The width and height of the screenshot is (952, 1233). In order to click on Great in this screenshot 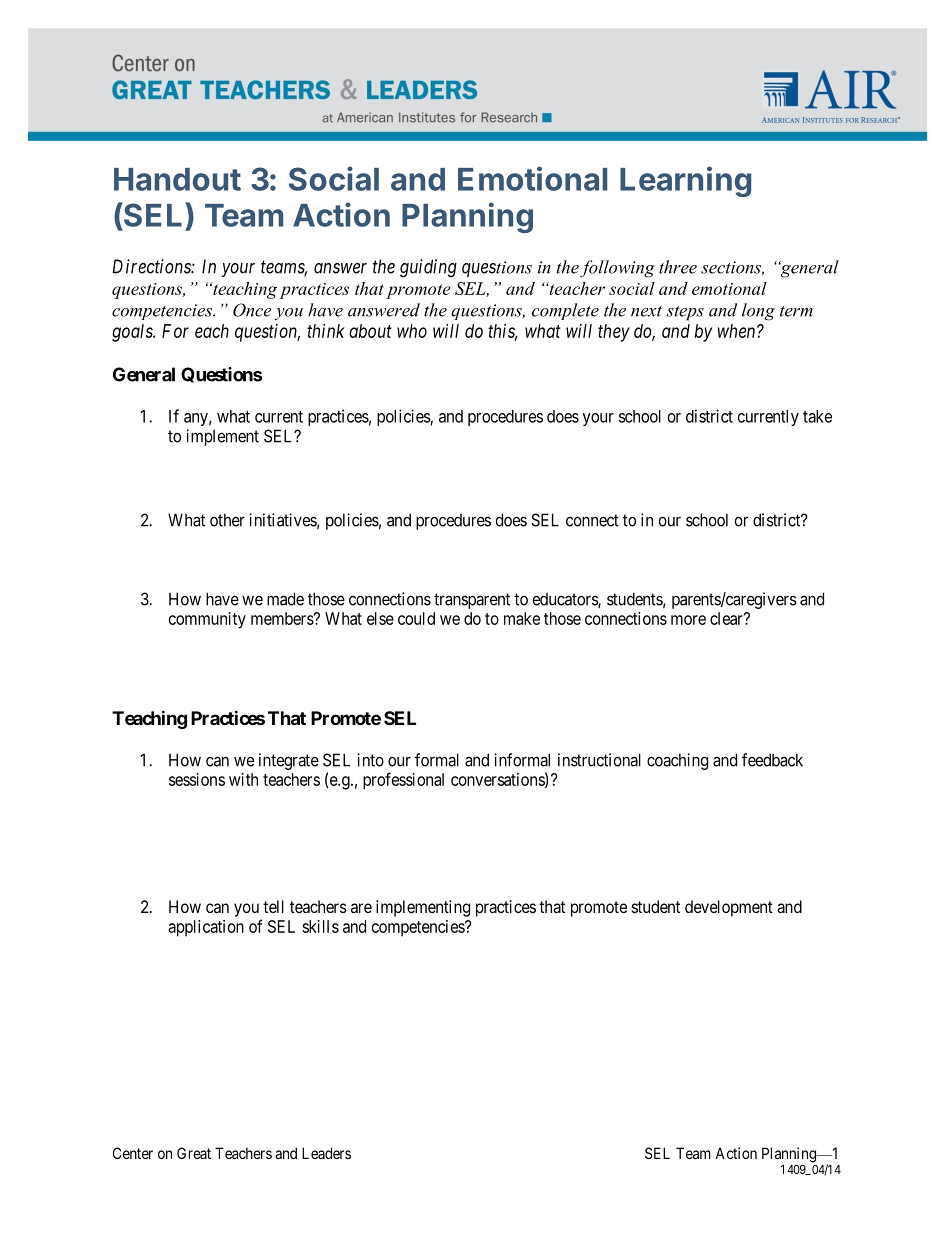, I will do `click(194, 1153)`.
